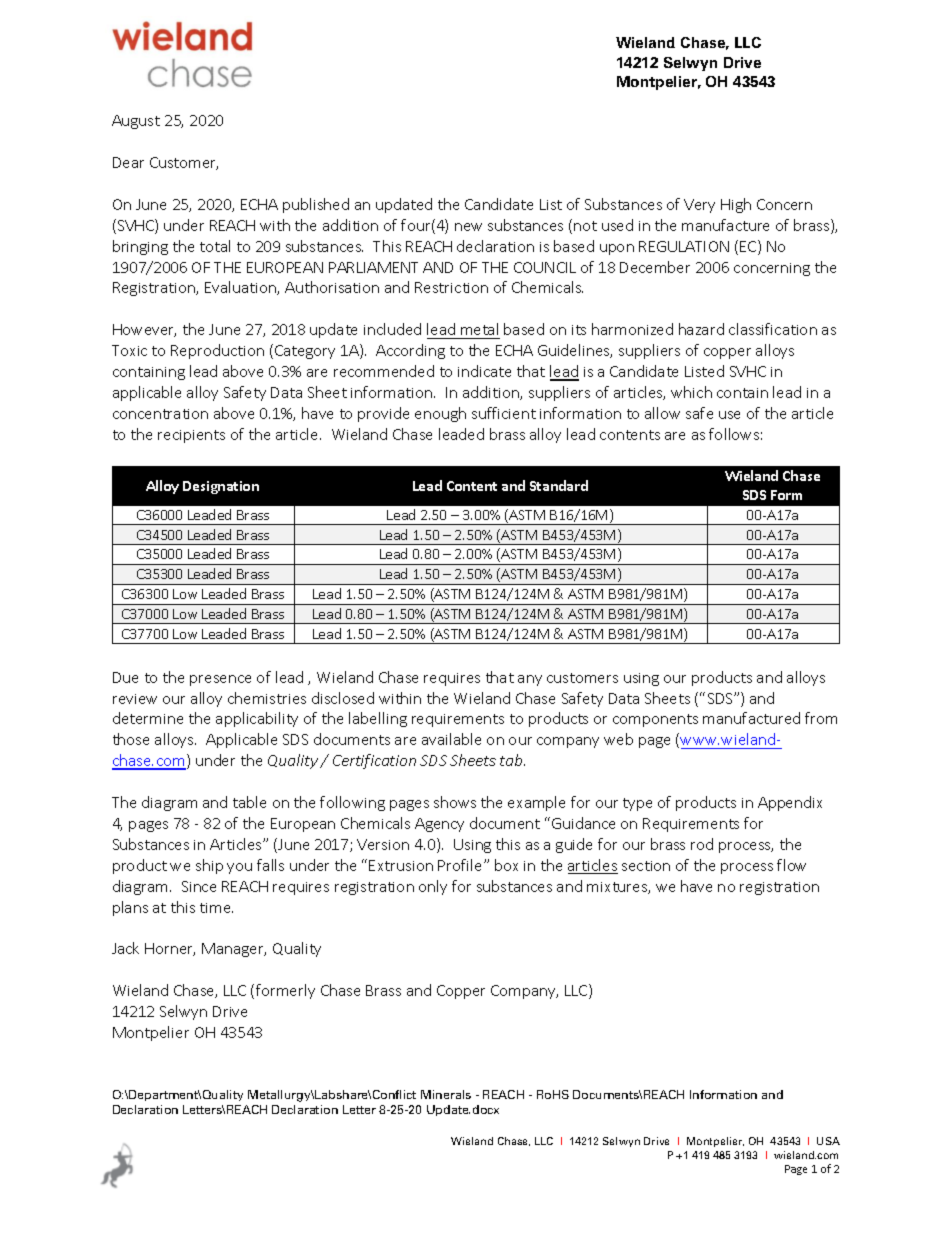 The width and height of the screenshot is (952, 1233). I want to click on Manager, so click(234, 950).
